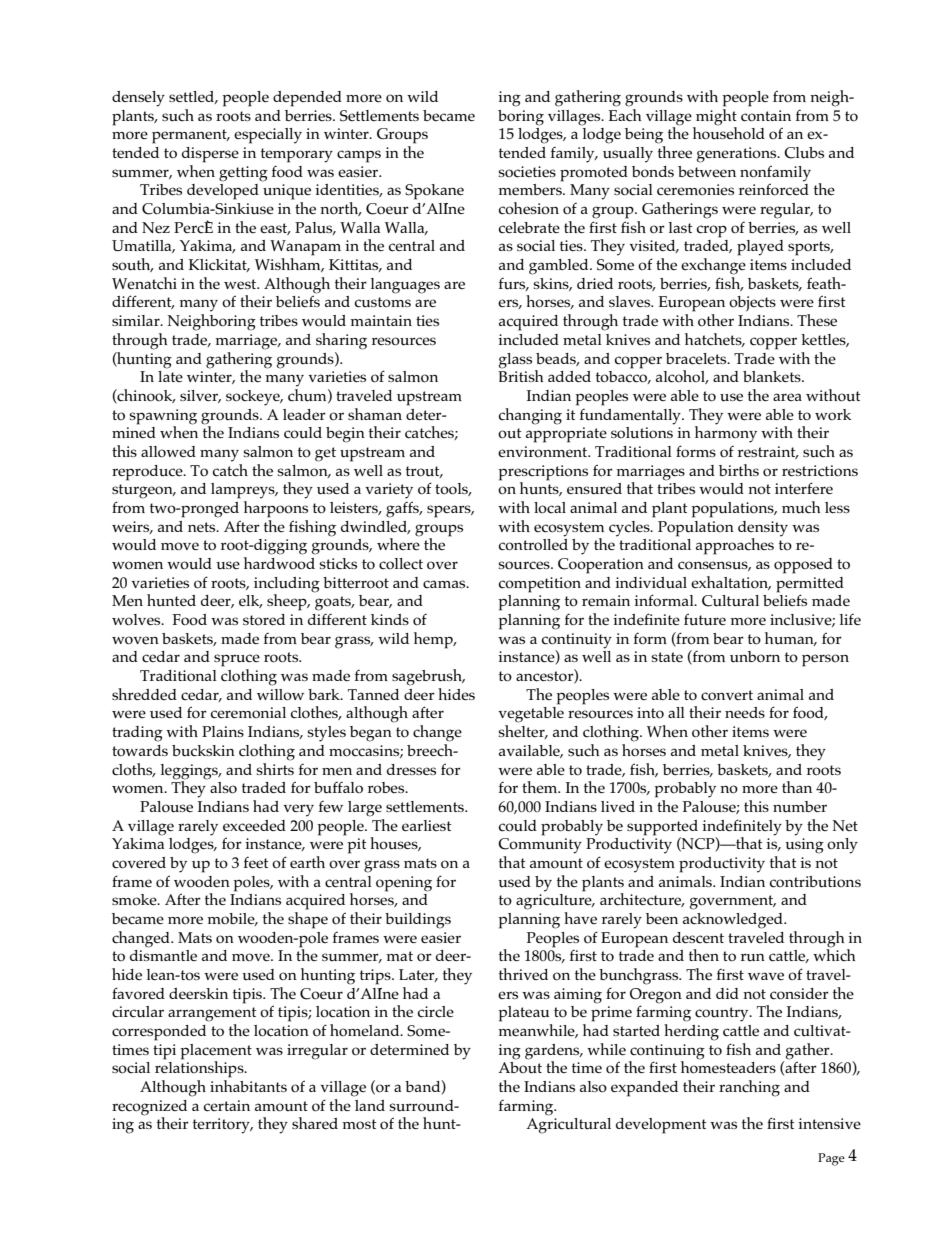  What do you see at coordinates (210, 155) in the screenshot?
I see `disperse` at bounding box center [210, 155].
